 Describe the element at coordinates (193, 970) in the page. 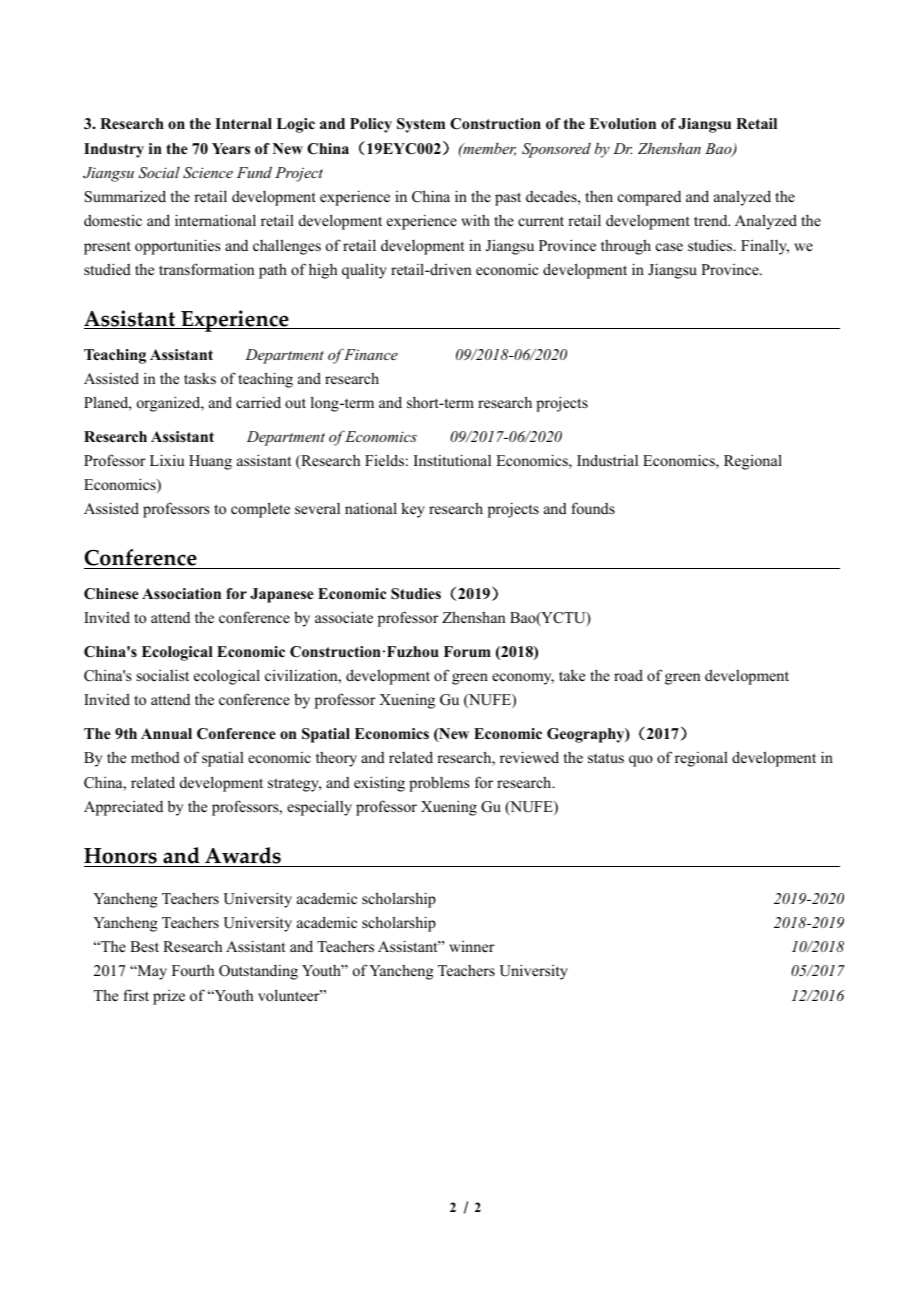

I see `Fourth` at that location.
